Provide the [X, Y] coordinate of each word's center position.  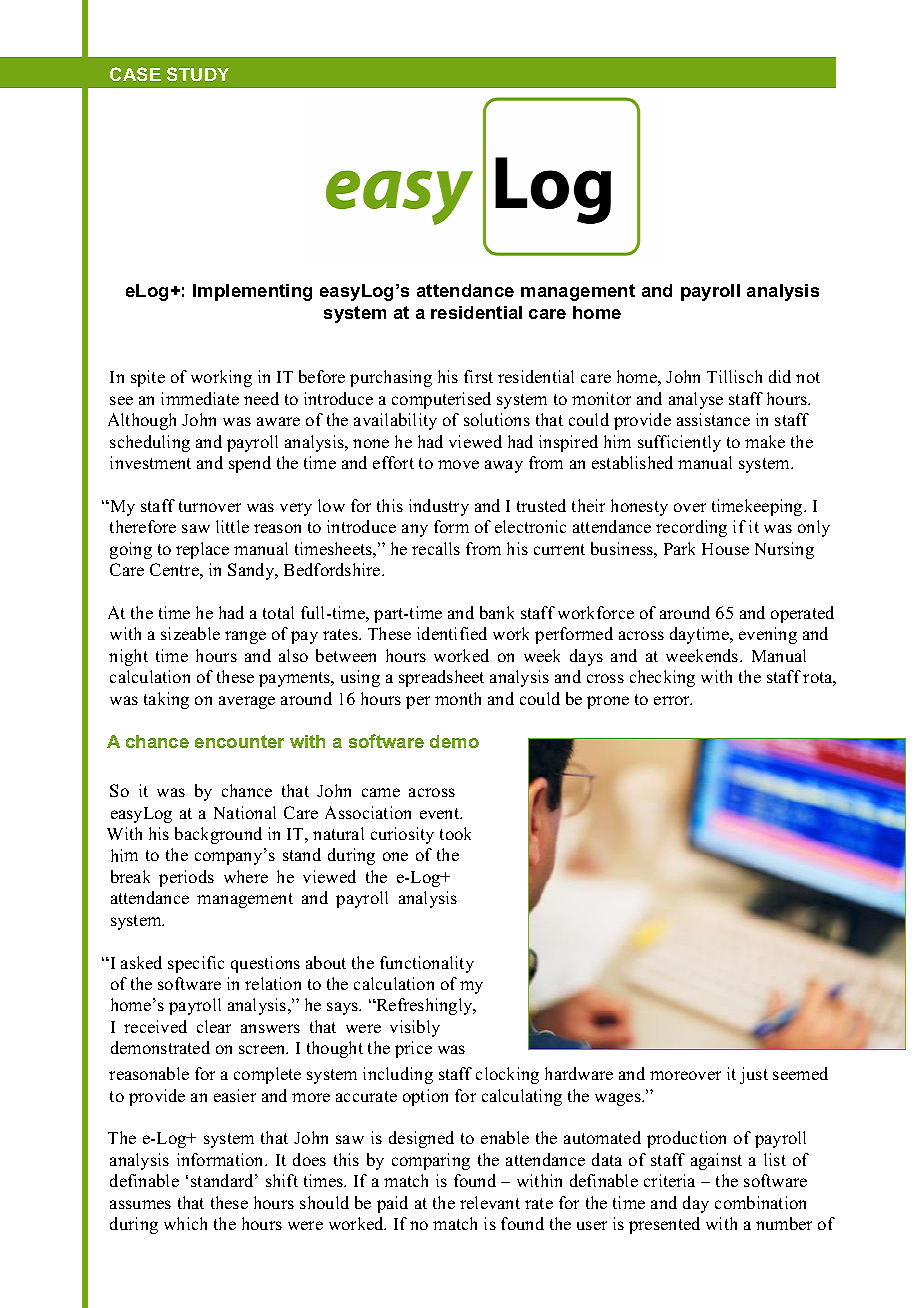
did [780, 376]
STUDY [198, 74]
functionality [427, 964]
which [185, 1223]
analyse [696, 400]
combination [760, 1202]
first [478, 376]
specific [196, 964]
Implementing [252, 292]
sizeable [190, 633]
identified [452, 633]
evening [768, 635]
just [754, 1075]
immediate [200, 398]
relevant [490, 1202]
